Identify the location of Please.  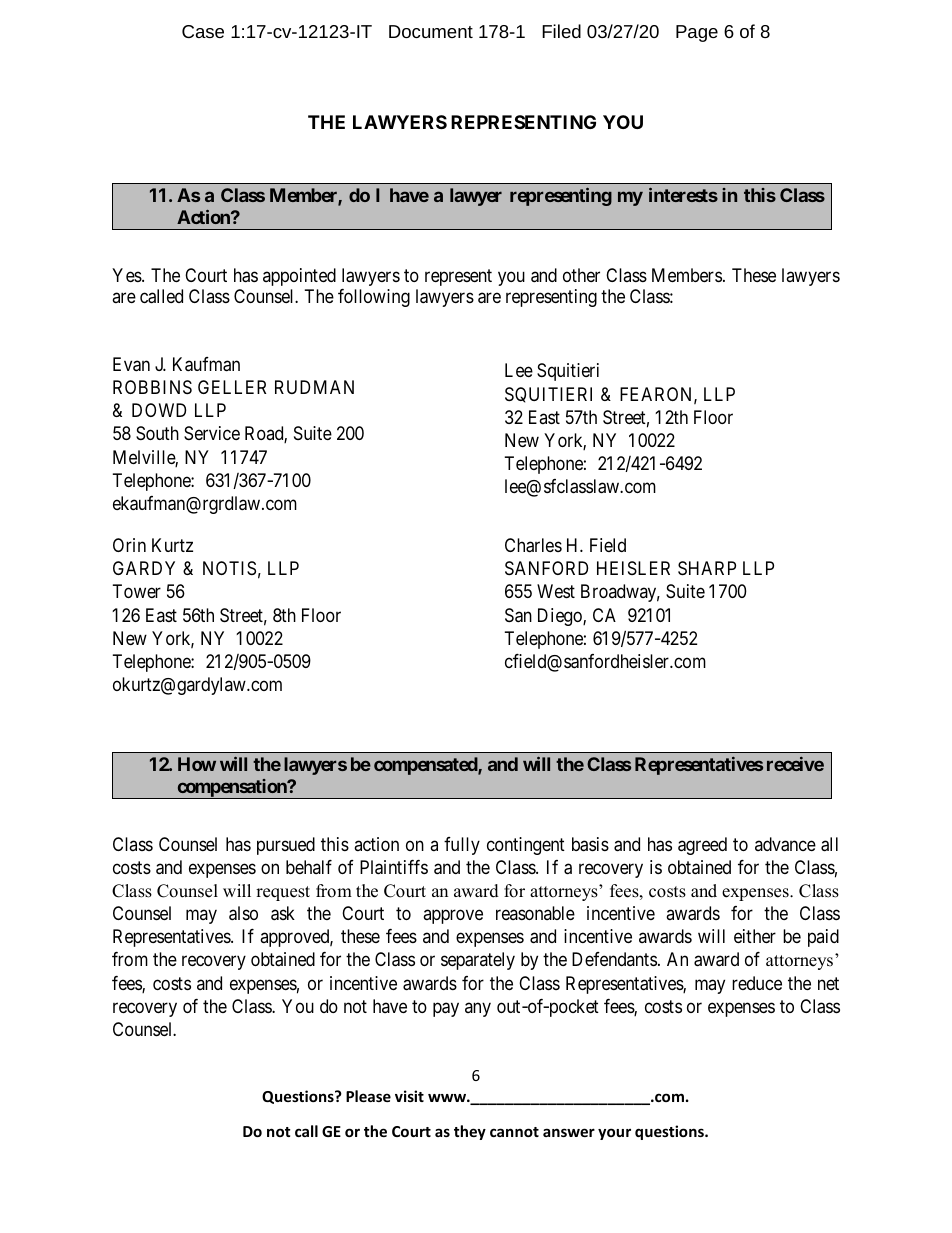
(368, 1096).
